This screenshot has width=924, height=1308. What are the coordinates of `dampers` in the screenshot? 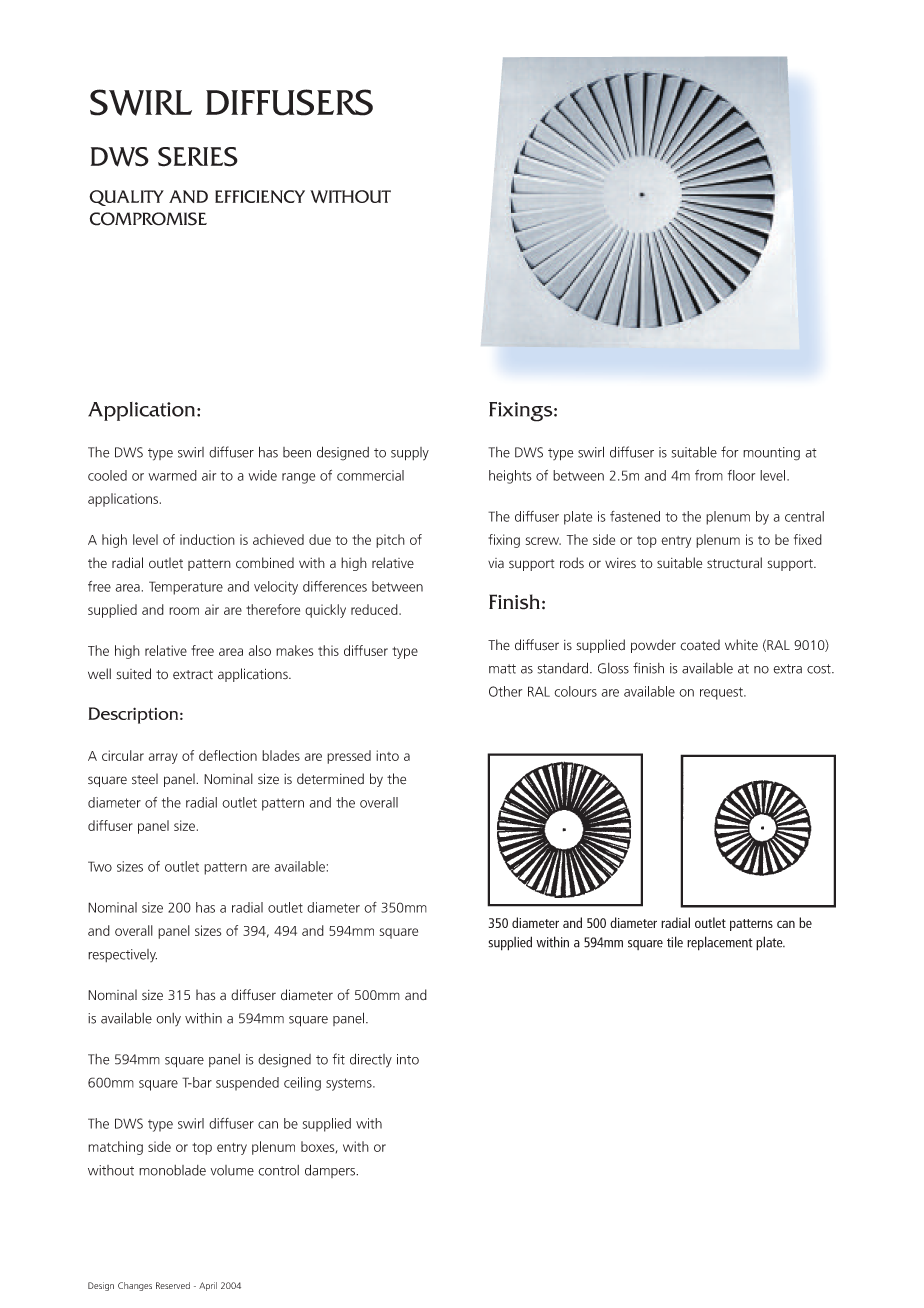 It's located at (331, 1171).
